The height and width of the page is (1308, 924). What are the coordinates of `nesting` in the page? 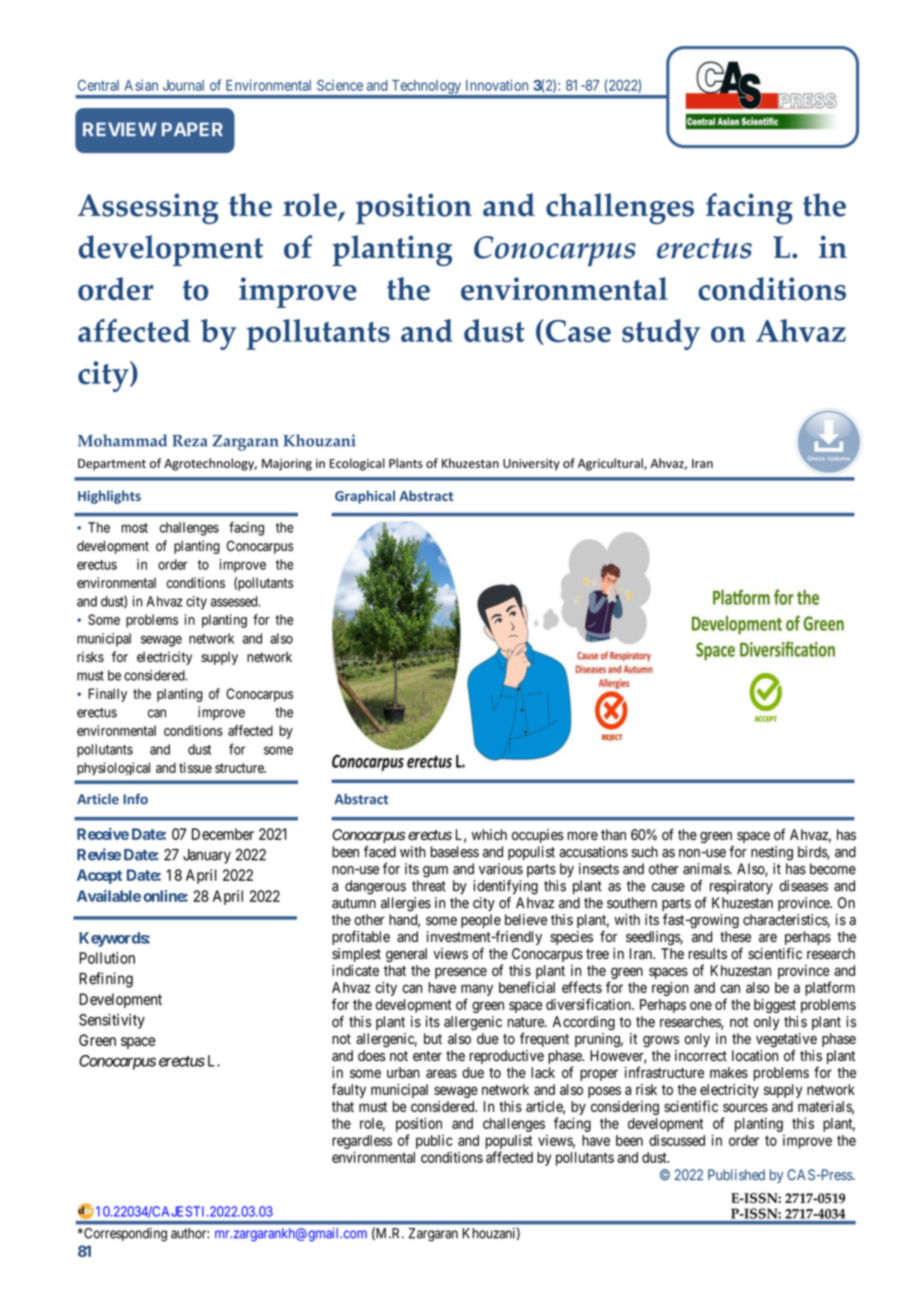 It's located at (772, 853).
